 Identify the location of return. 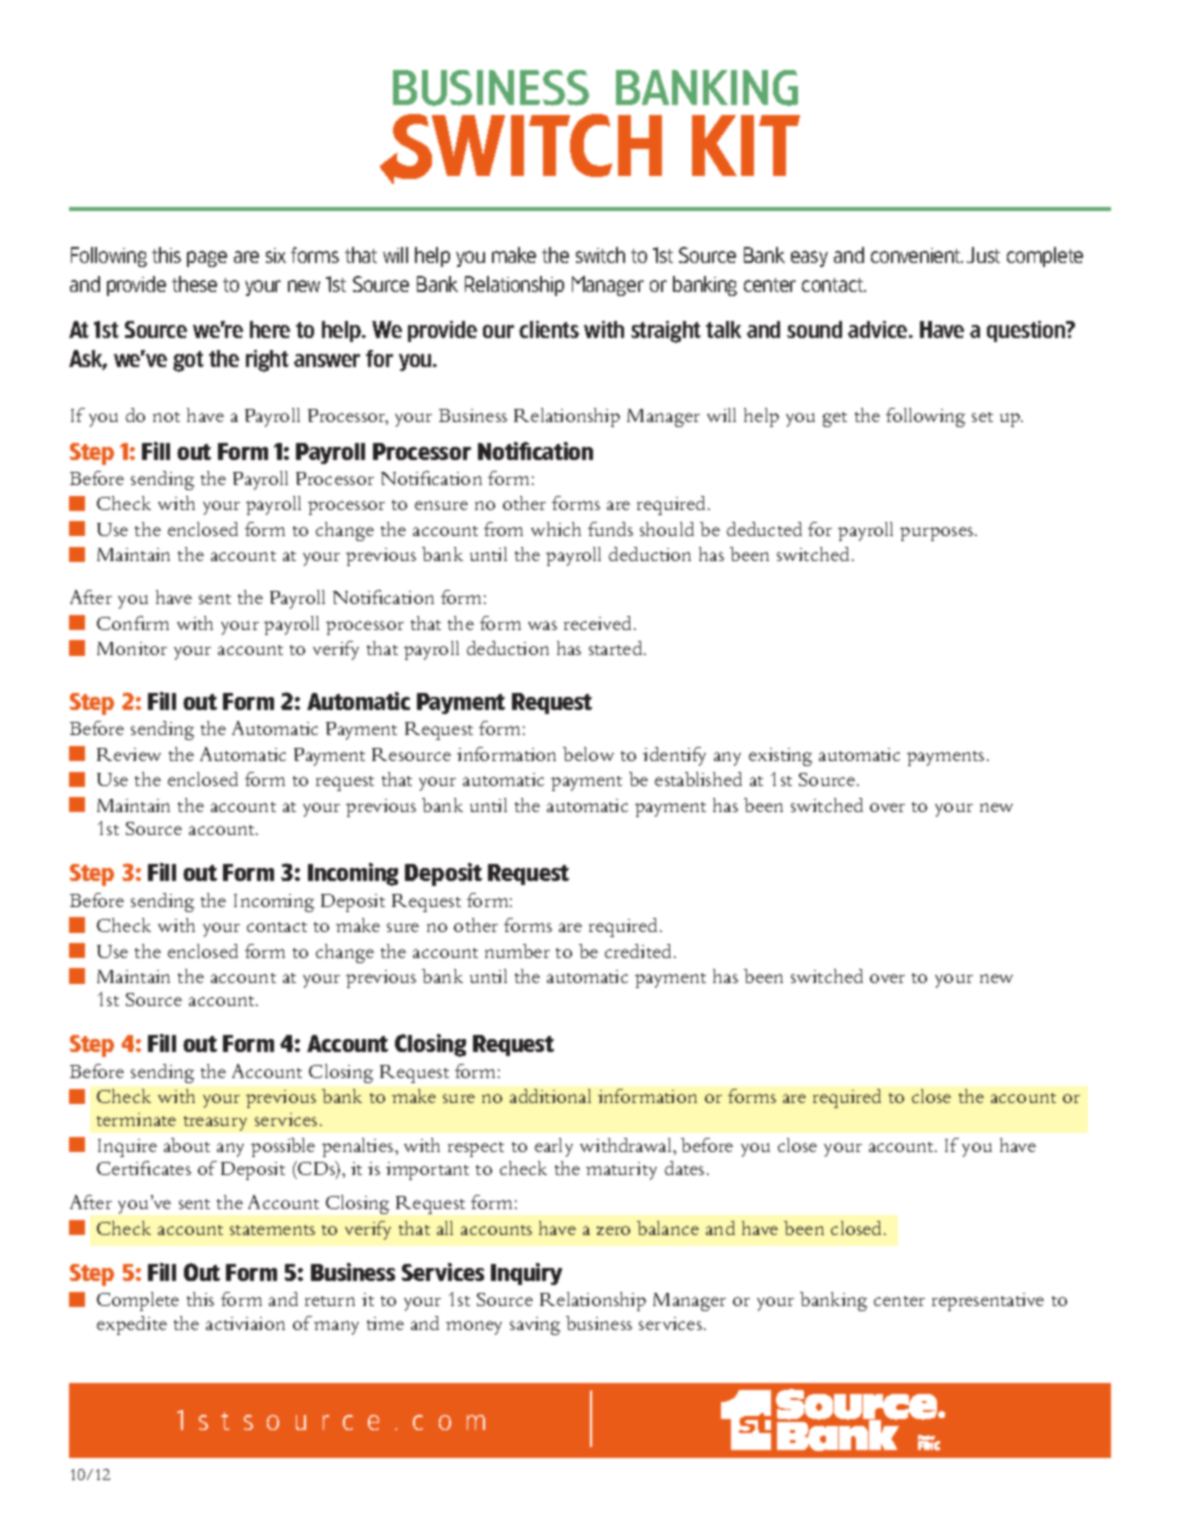
(330, 1301).
